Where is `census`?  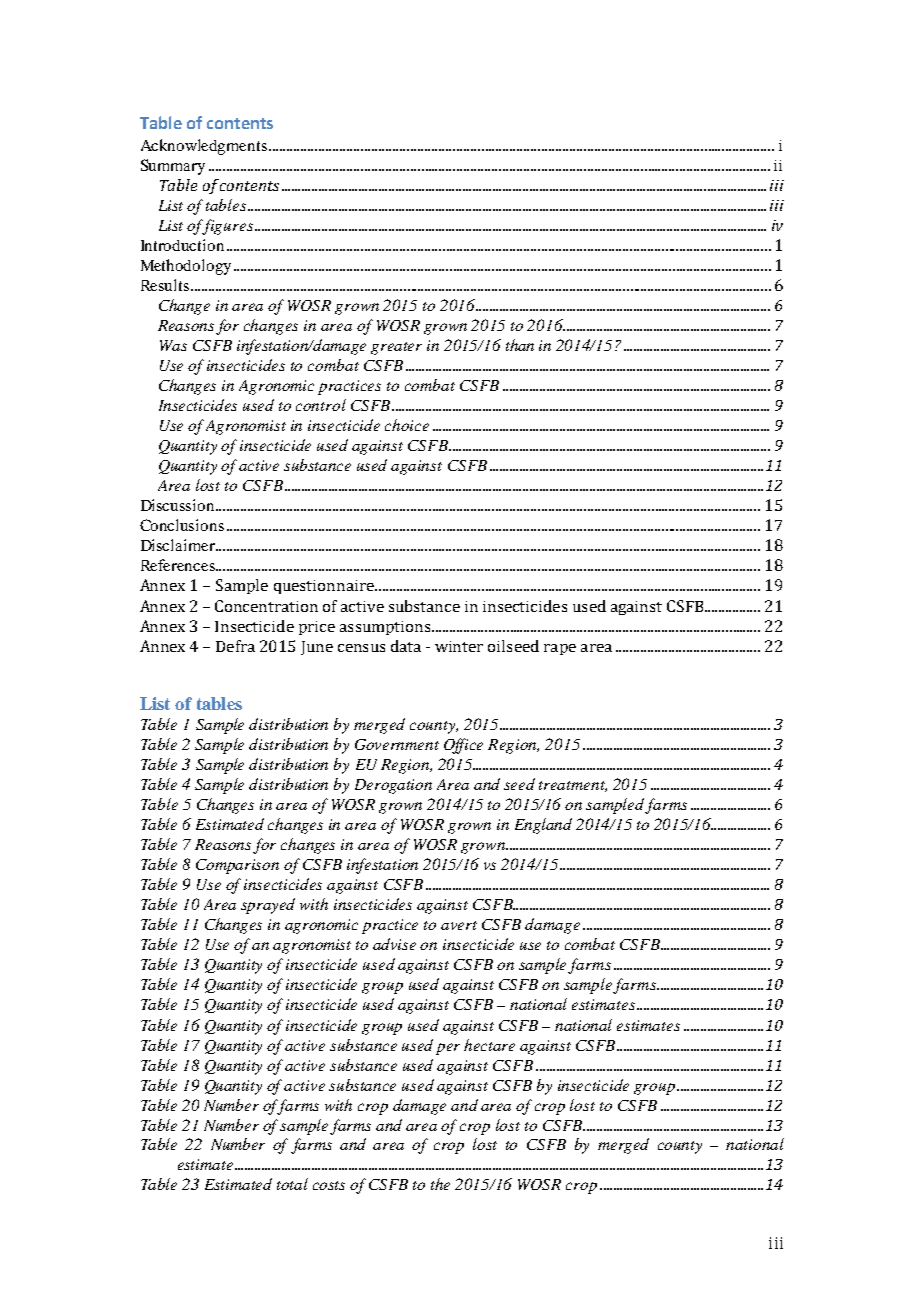 census is located at coordinates (361, 648).
